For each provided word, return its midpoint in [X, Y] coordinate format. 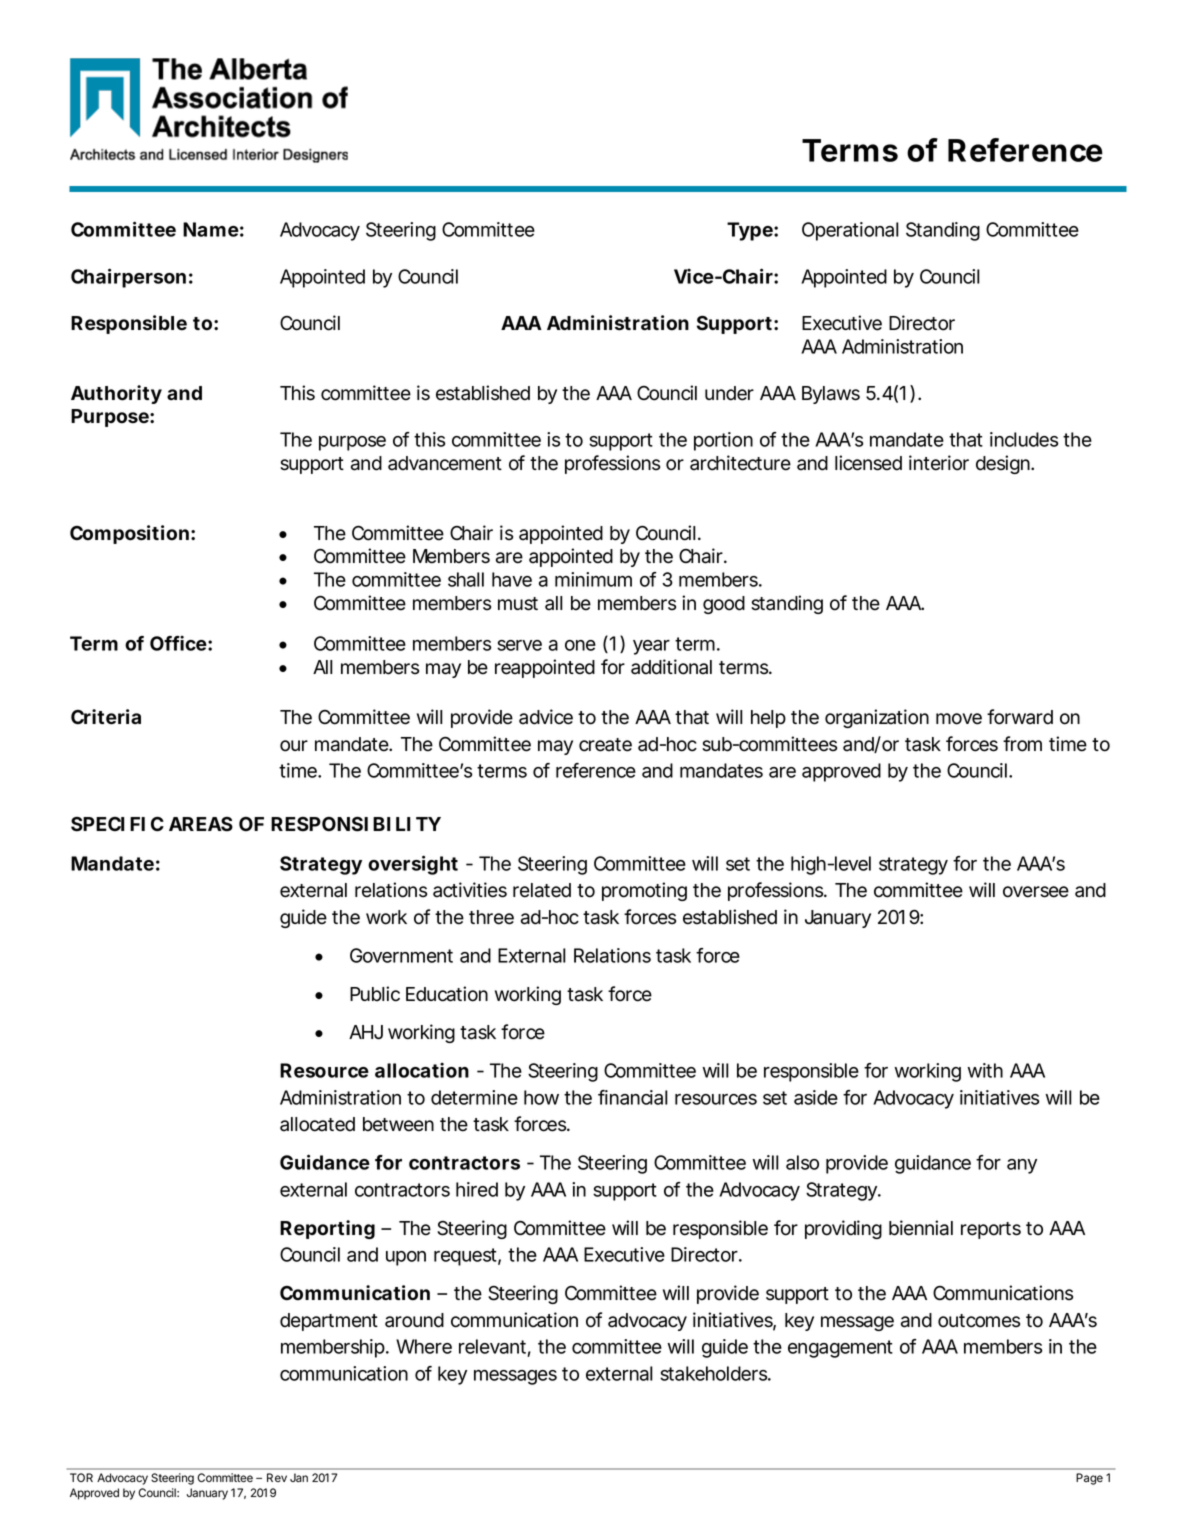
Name [211, 229]
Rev [277, 1477]
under [729, 393]
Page [1089, 1479]
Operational [850, 231]
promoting [644, 891]
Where [424, 1346]
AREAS [201, 824]
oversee [1036, 892]
